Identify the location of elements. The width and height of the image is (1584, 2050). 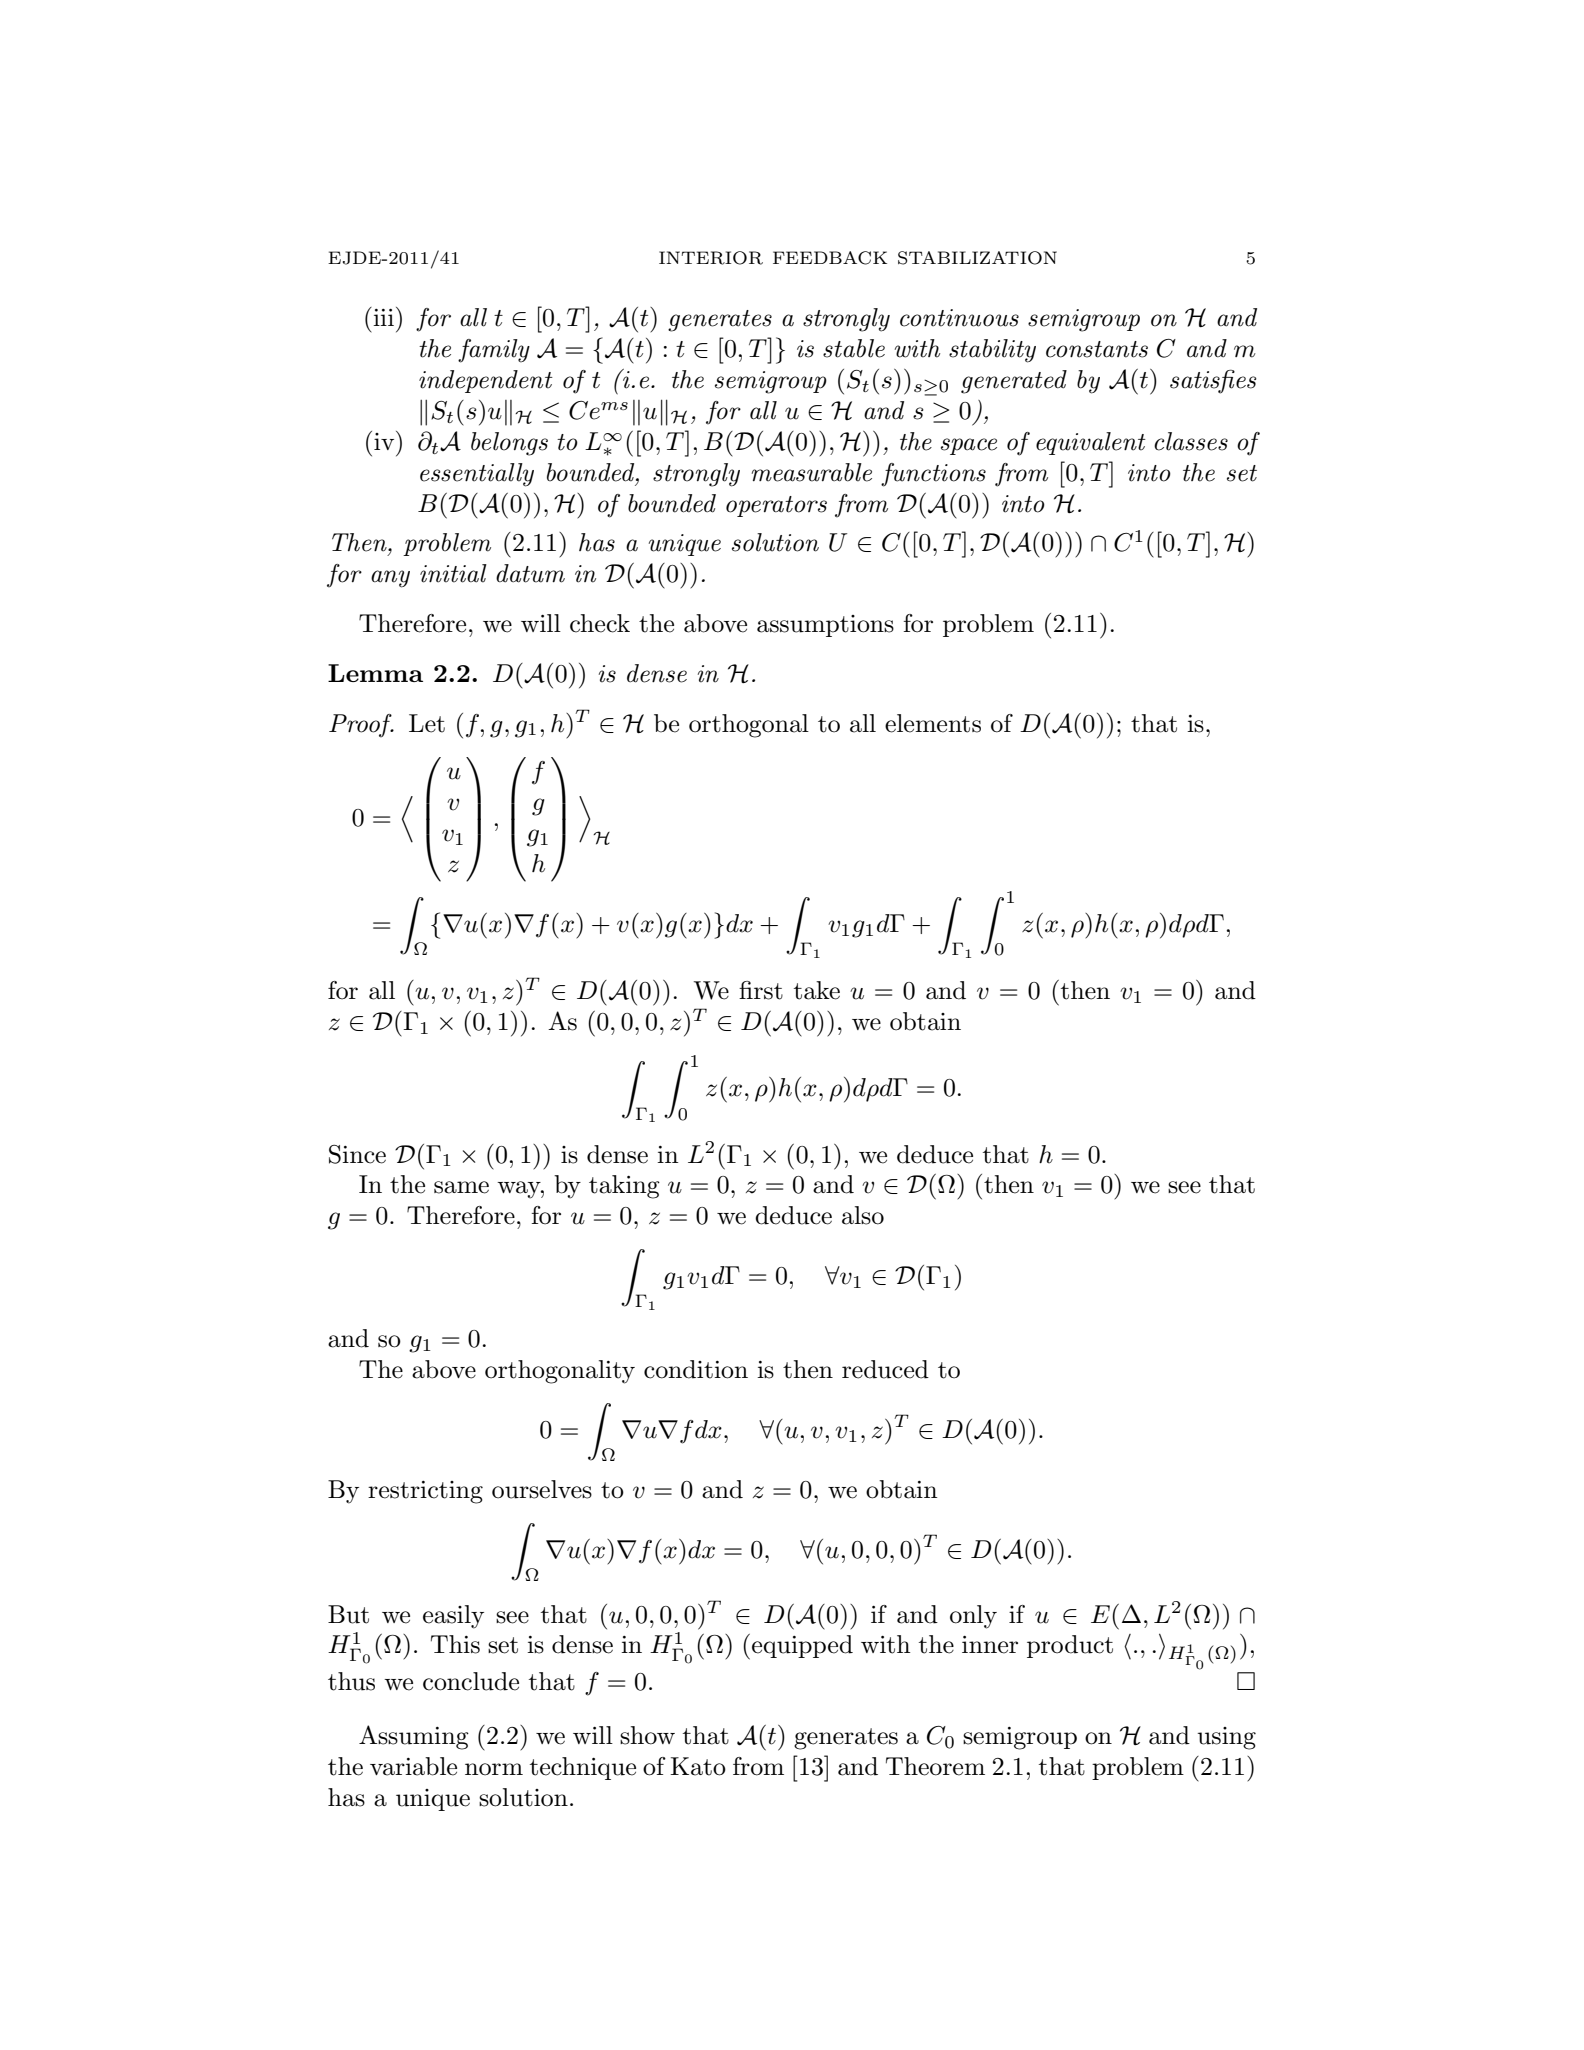
(933, 723).
